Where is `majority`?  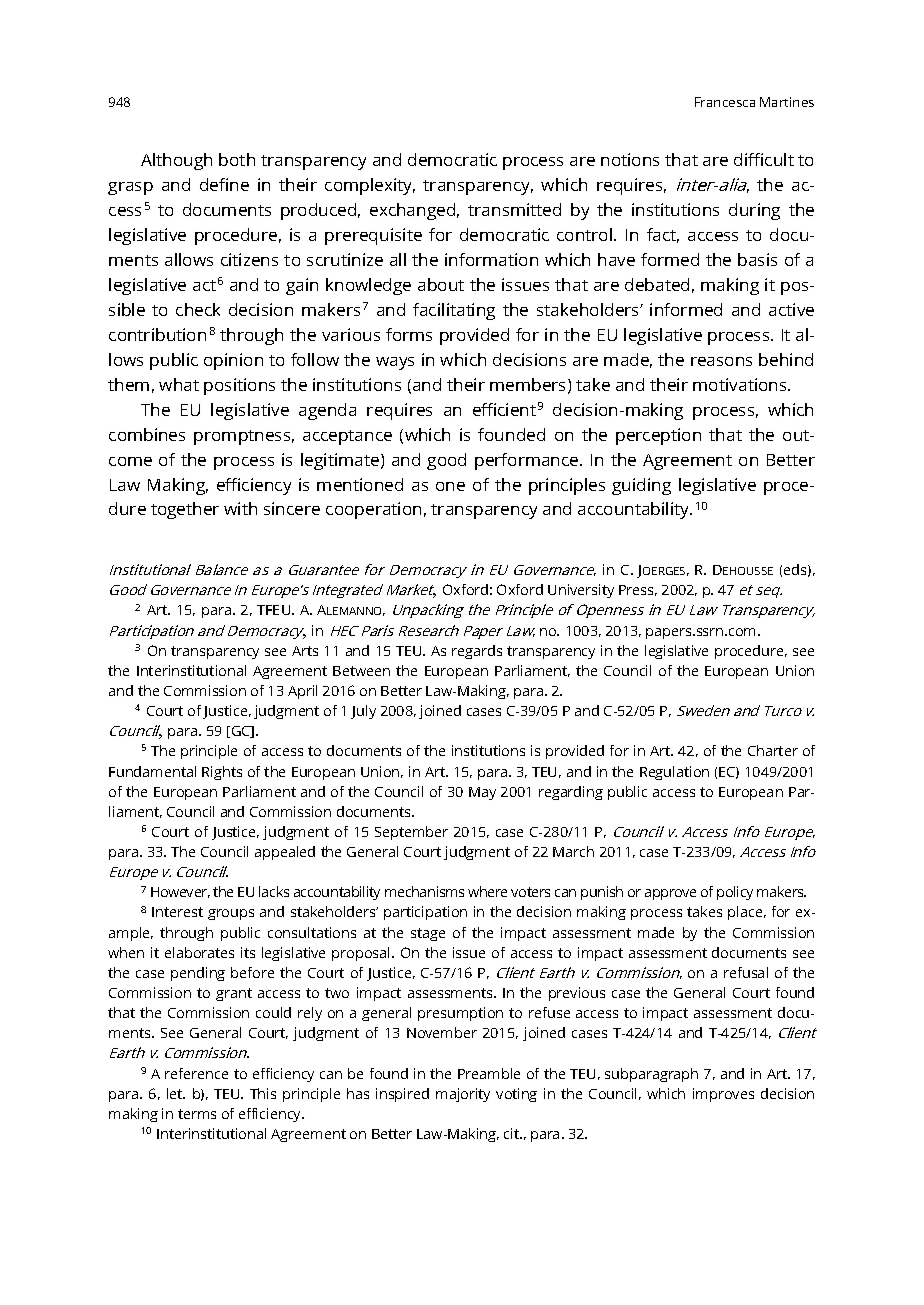 majority is located at coordinates (463, 1095).
